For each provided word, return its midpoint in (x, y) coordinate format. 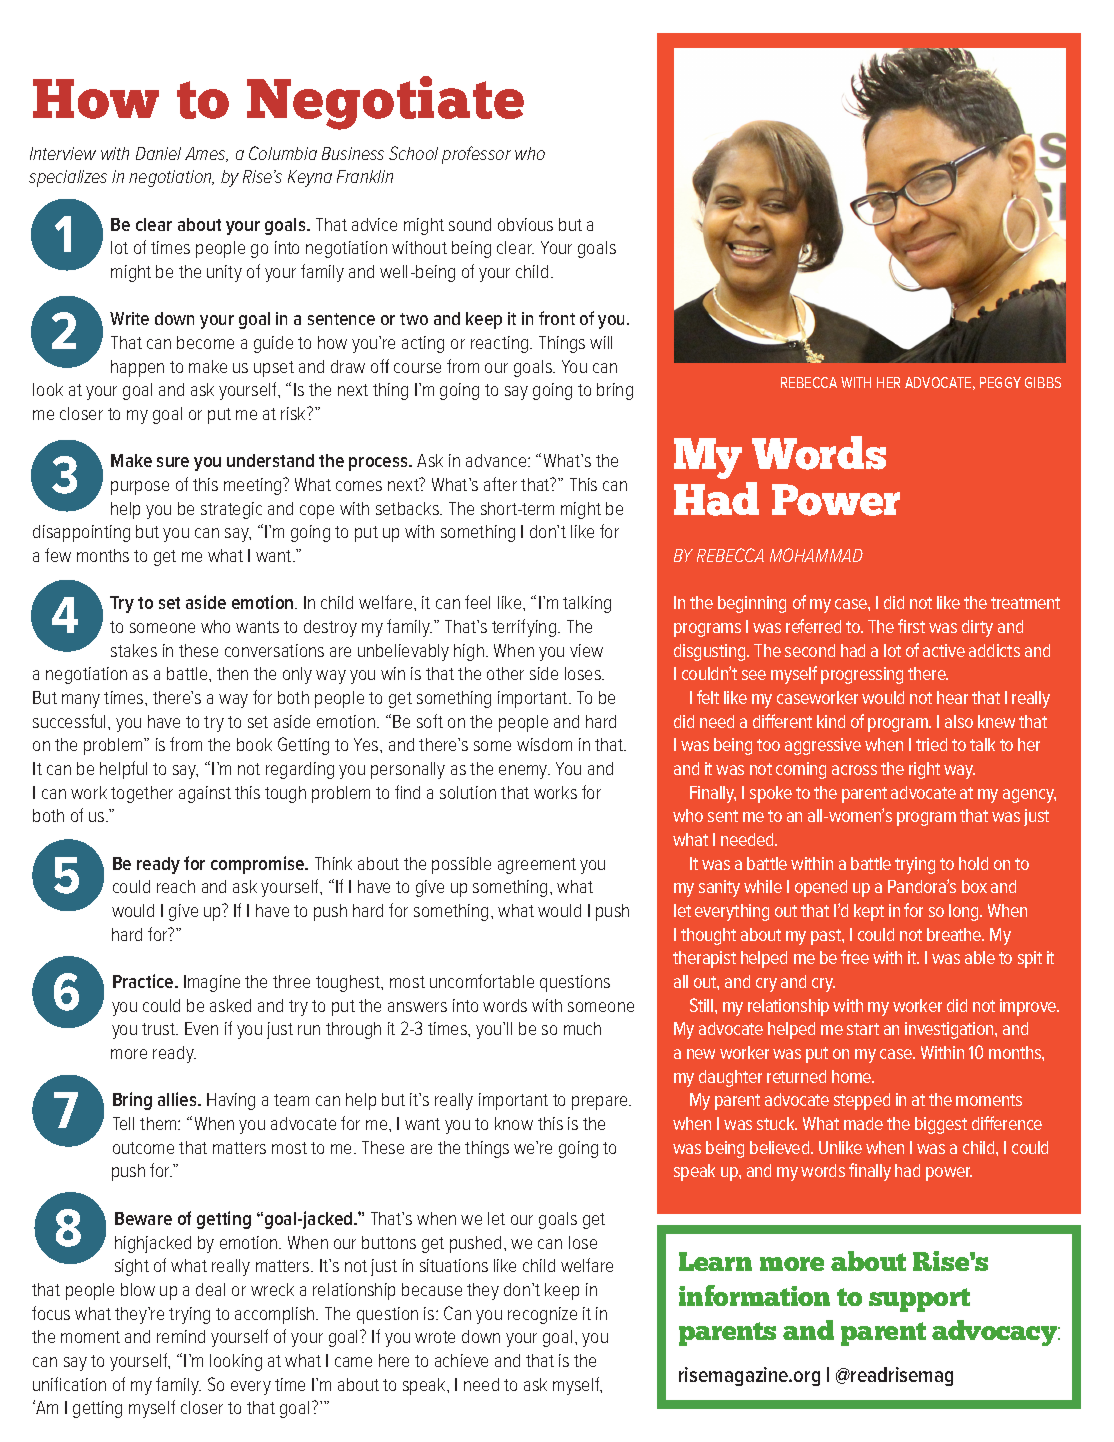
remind (181, 1336)
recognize (542, 1315)
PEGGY (1000, 382)
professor (476, 155)
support (919, 1300)
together (142, 794)
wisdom (544, 744)
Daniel (158, 153)
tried (931, 744)
